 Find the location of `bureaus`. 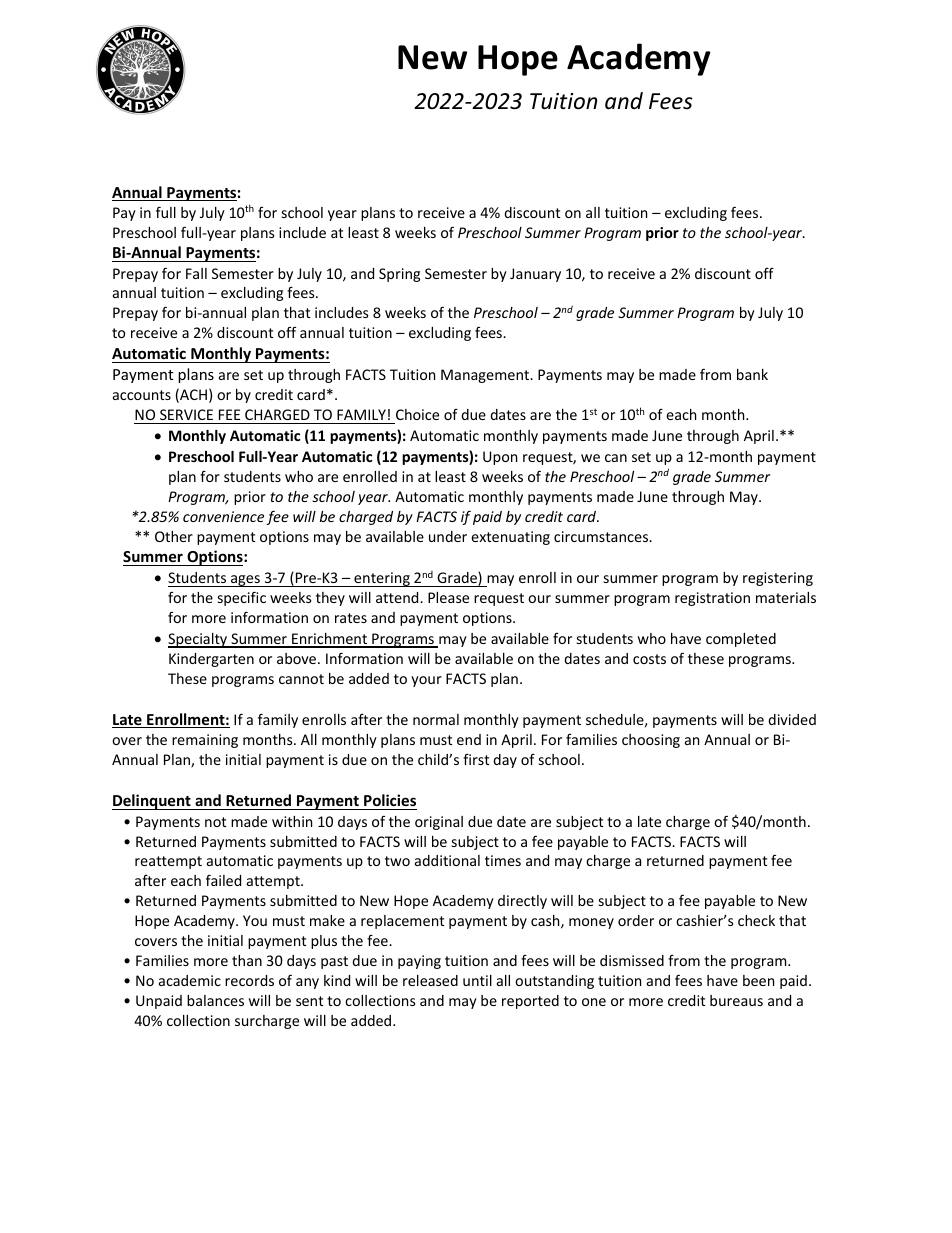

bureaus is located at coordinates (736, 1000).
